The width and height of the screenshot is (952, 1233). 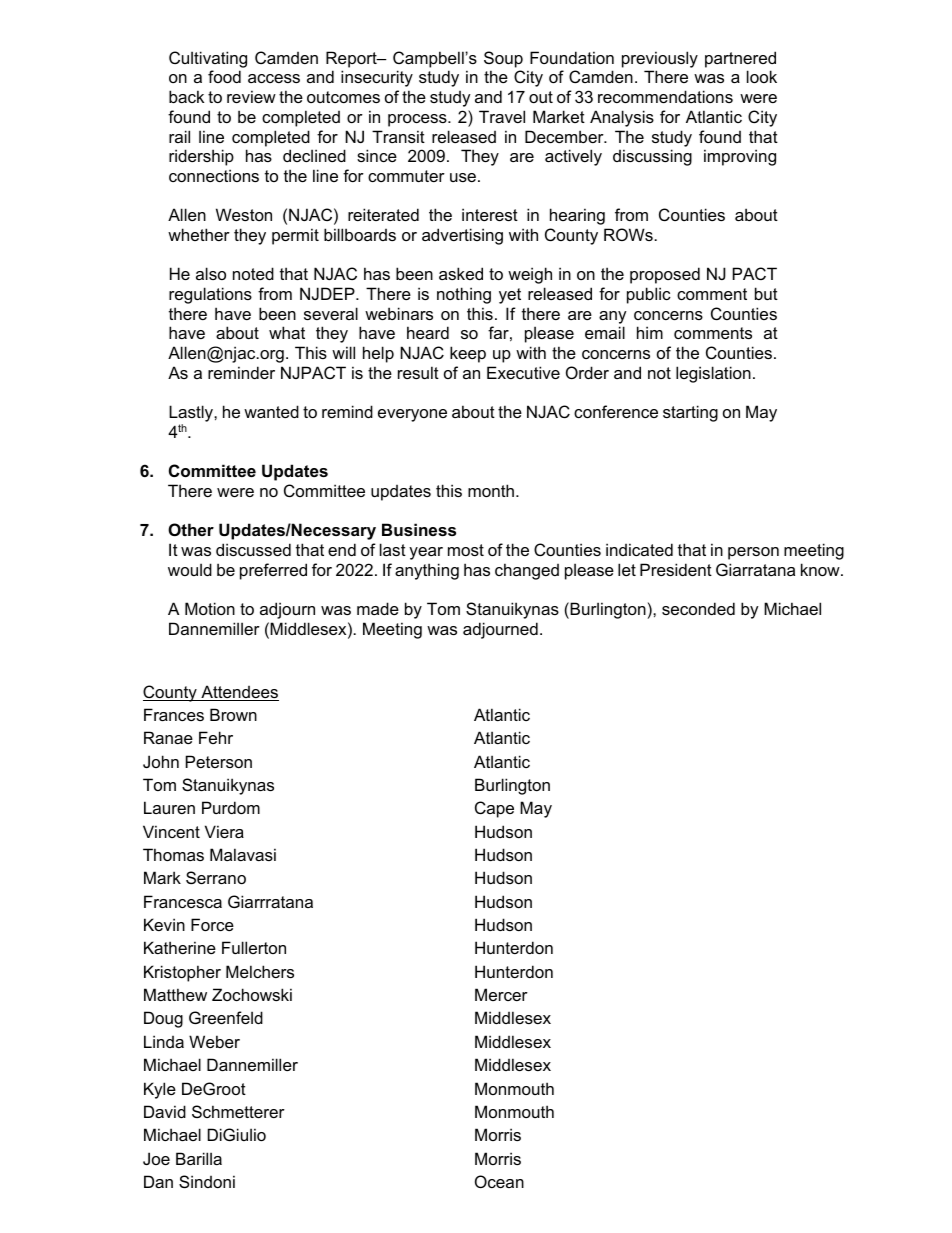 What do you see at coordinates (468, 354) in the screenshot?
I see `keep` at bounding box center [468, 354].
